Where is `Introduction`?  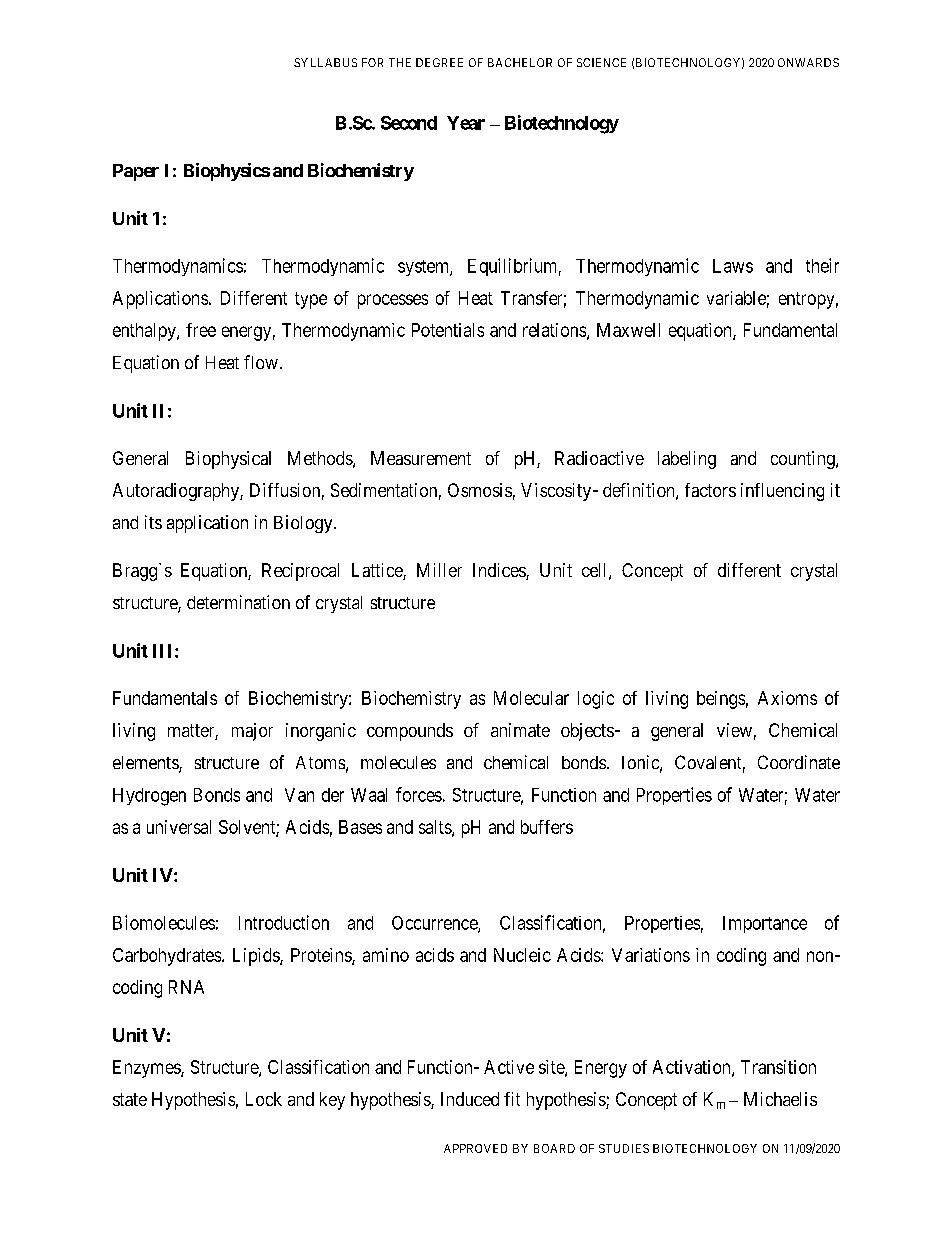
Introduction is located at coordinates (284, 922).
